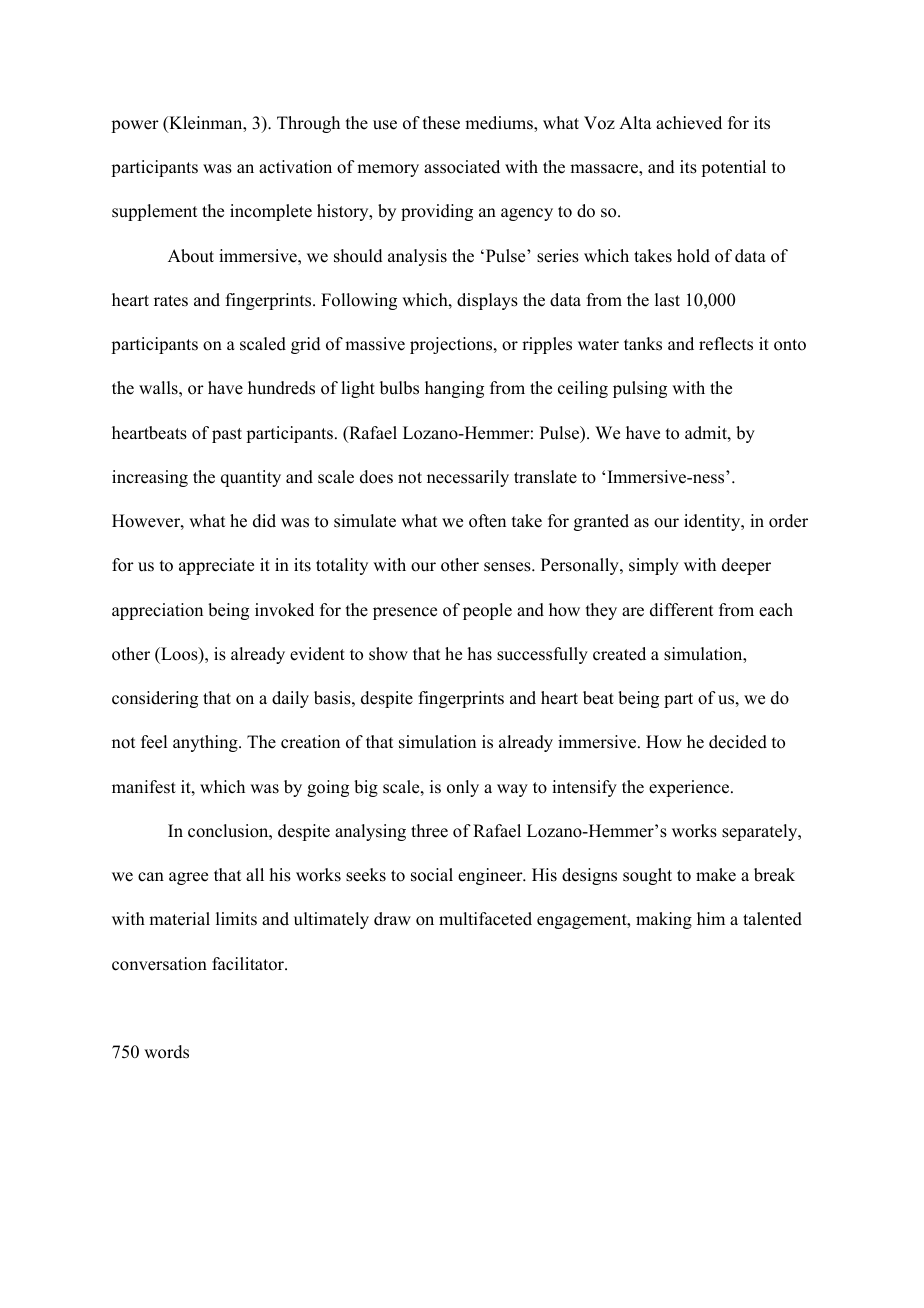 Image resolution: width=924 pixels, height=1308 pixels. Describe the element at coordinates (216, 566) in the page. I see `appreciate` at that location.
